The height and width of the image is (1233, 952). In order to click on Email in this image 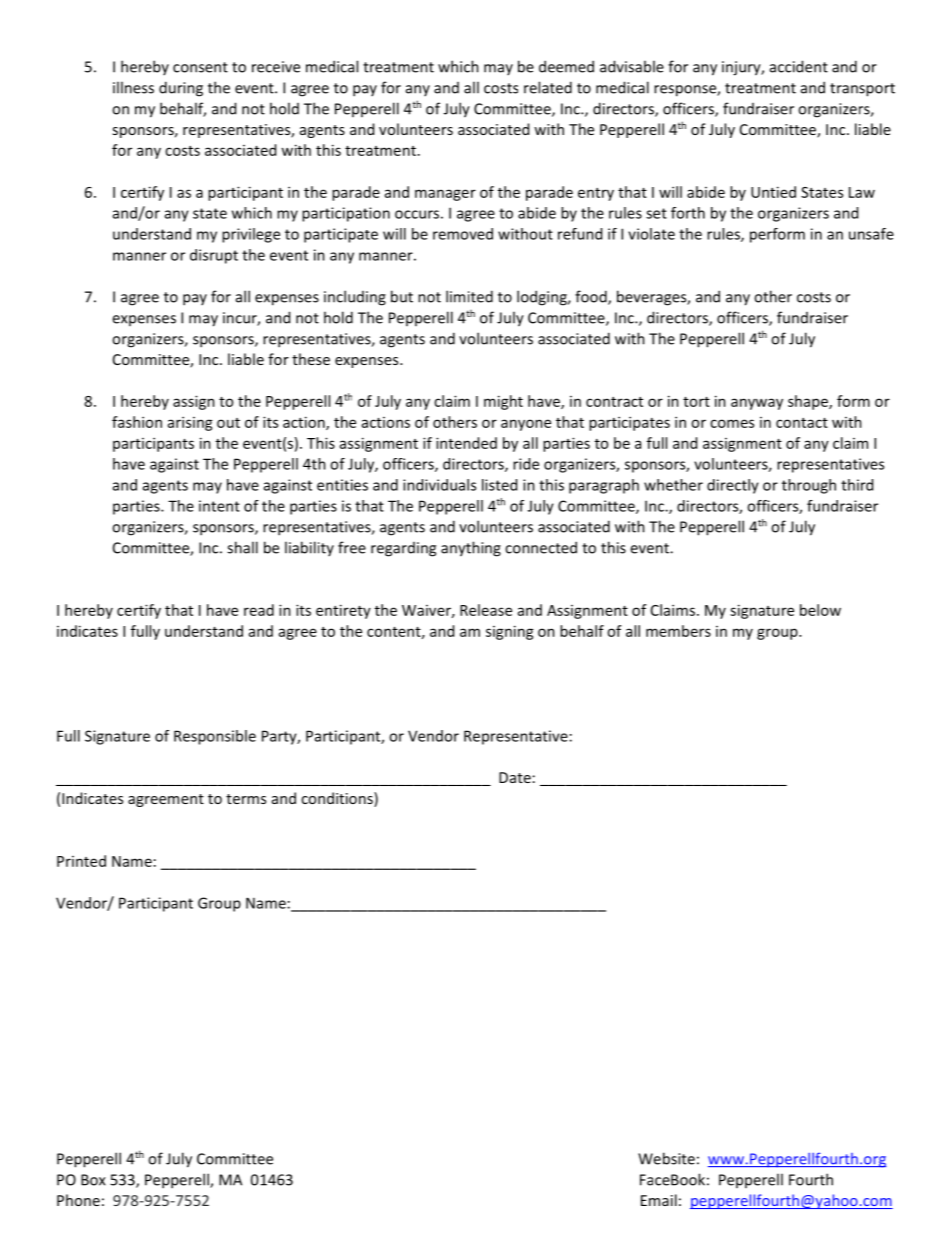, I will do `click(659, 1200)`.
